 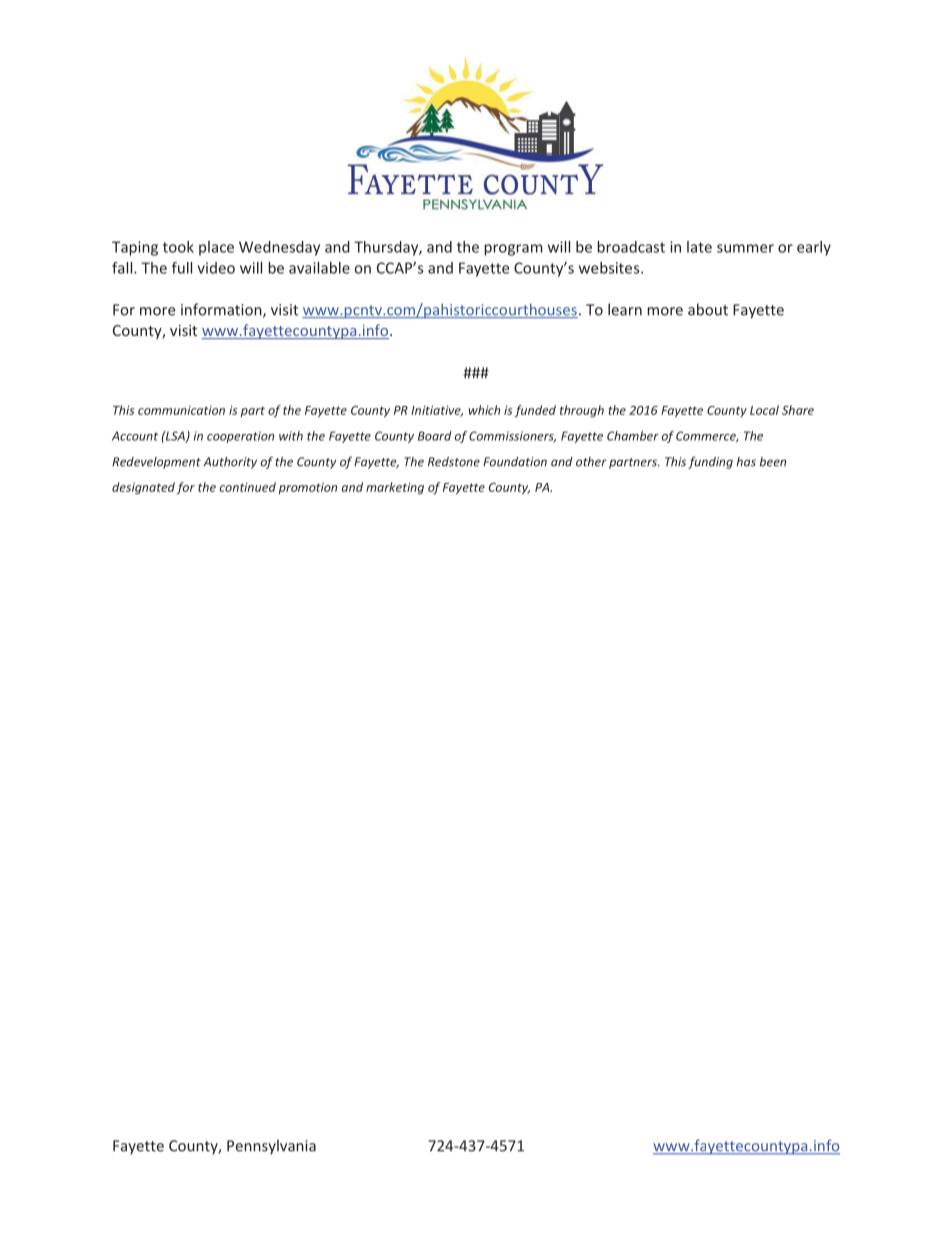 What do you see at coordinates (395, 488) in the page?
I see `marketing` at bounding box center [395, 488].
